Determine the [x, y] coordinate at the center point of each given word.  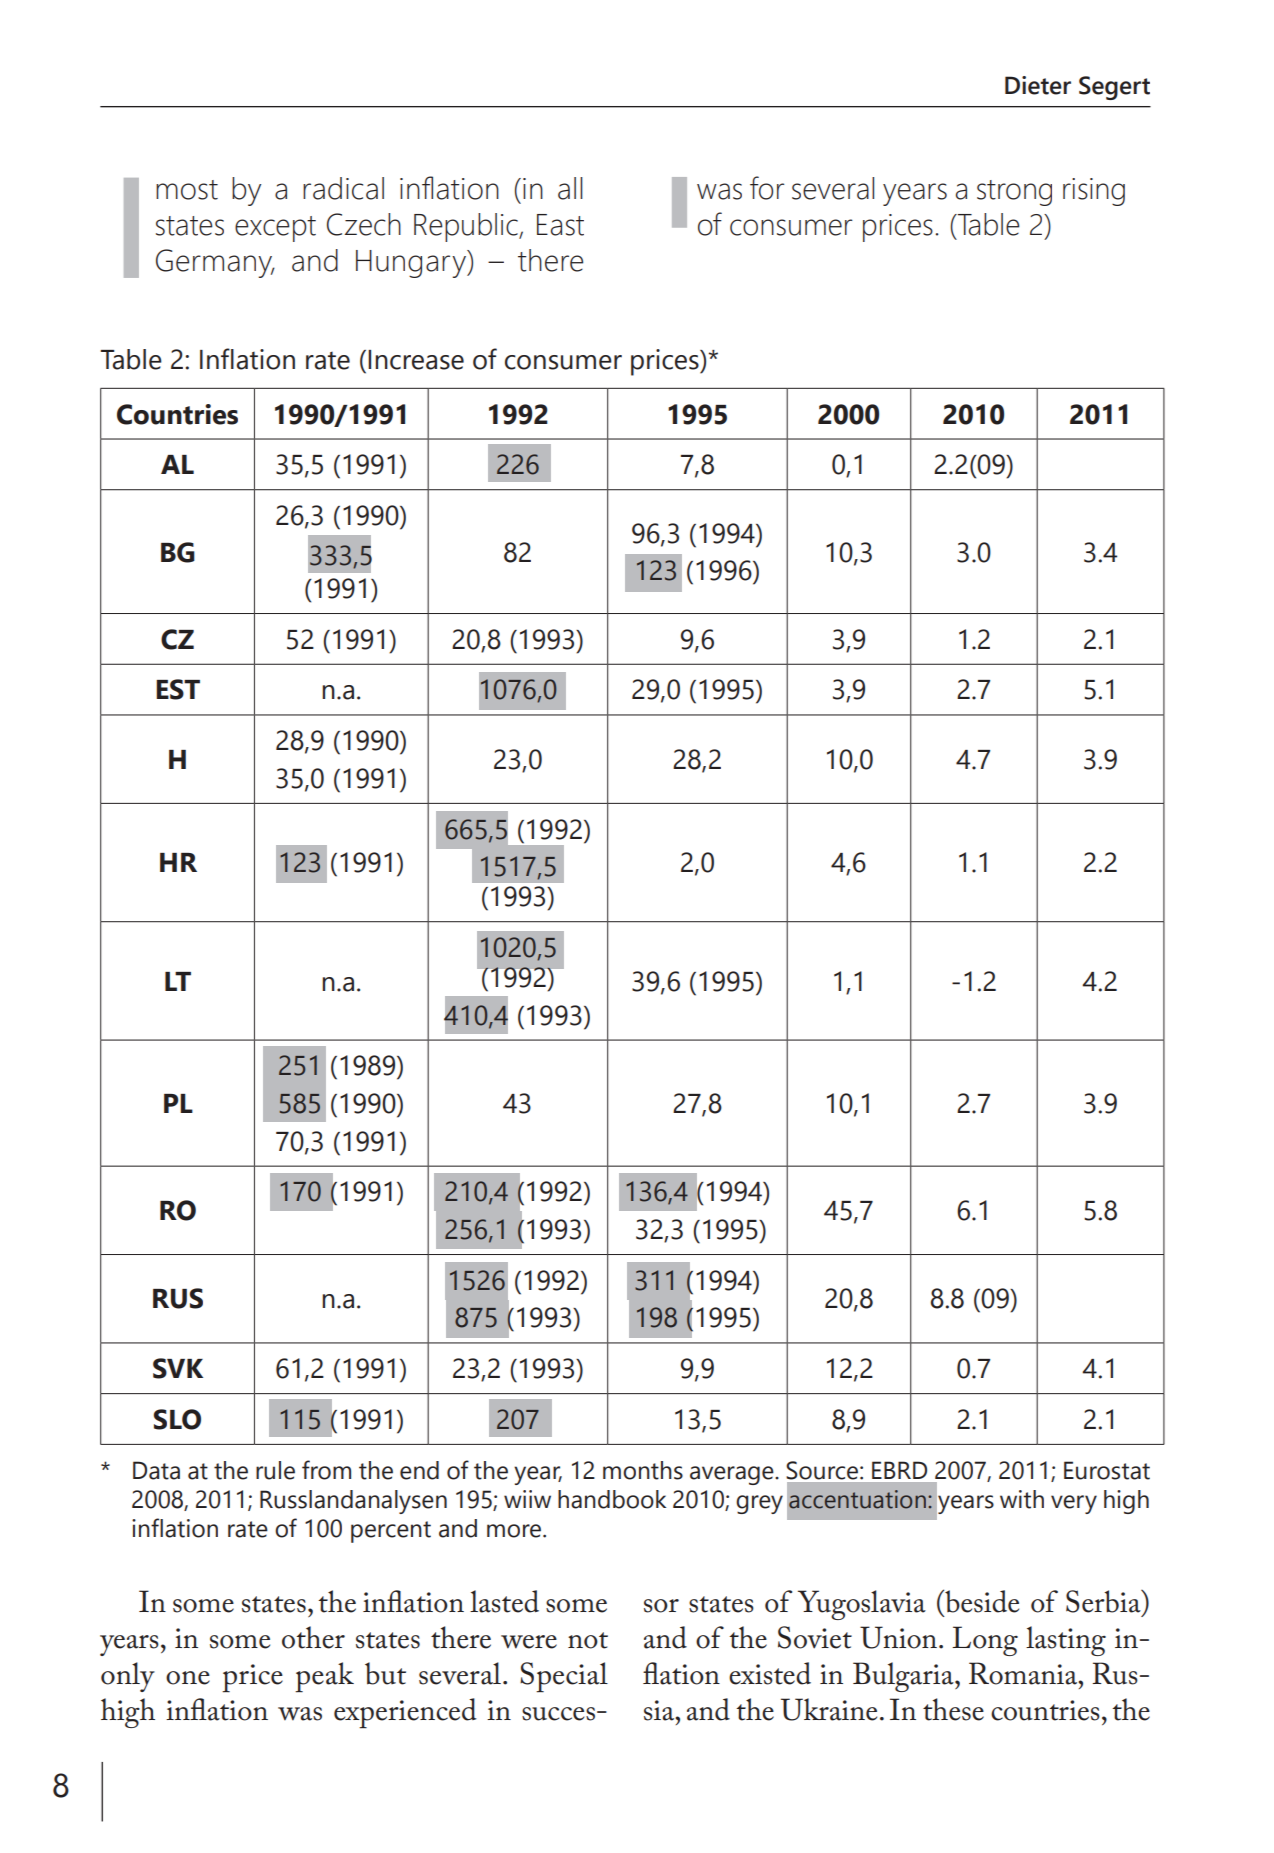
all [570, 188]
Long [985, 1641]
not [588, 1640]
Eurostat [1107, 1470]
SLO [177, 1419]
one [188, 1678]
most [187, 190]
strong [1014, 193]
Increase [416, 360]
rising [1094, 192]
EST [178, 689]
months [643, 1470]
